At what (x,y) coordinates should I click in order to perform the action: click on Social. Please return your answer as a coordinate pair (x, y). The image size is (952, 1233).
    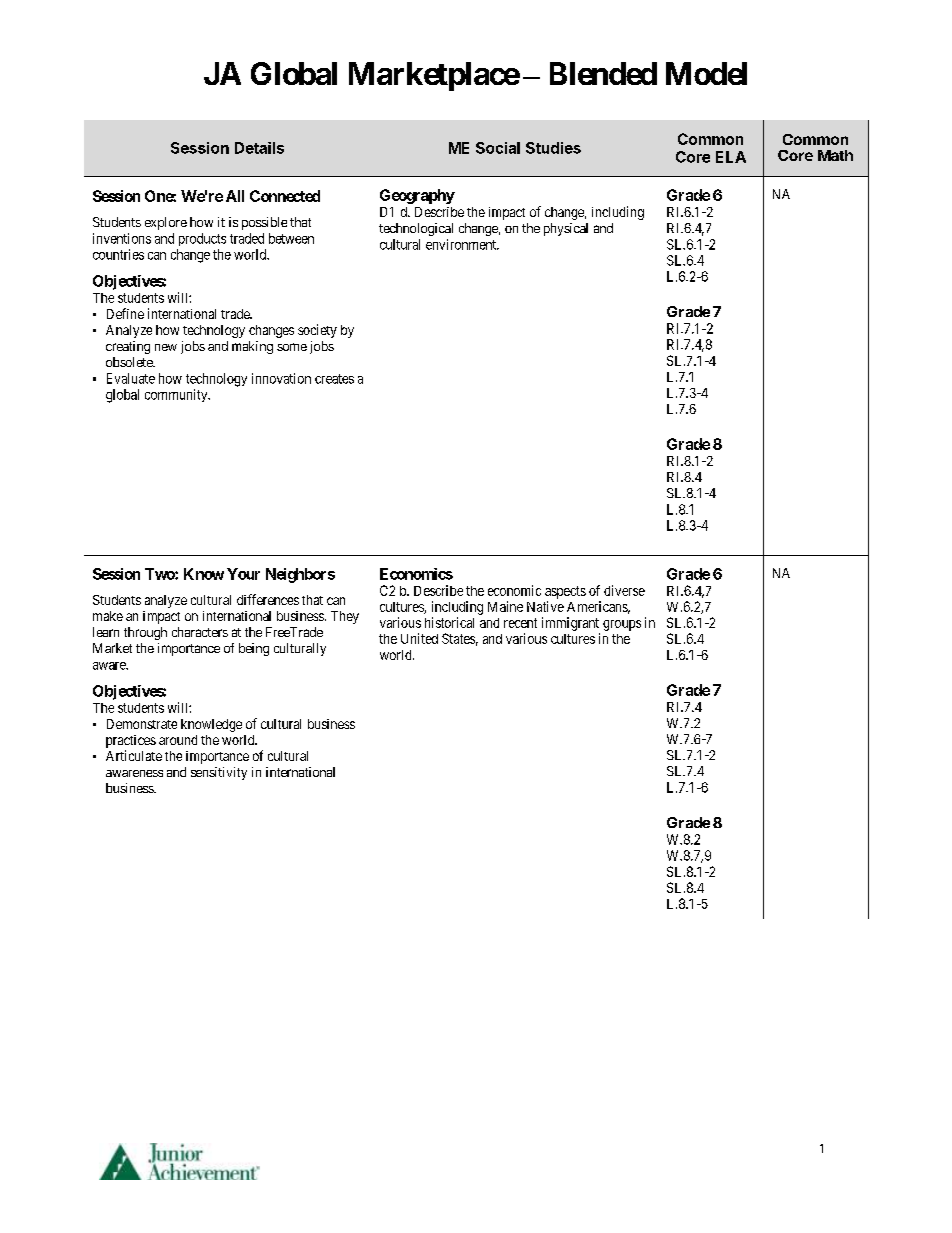
    Looking at the image, I should click on (498, 148).
